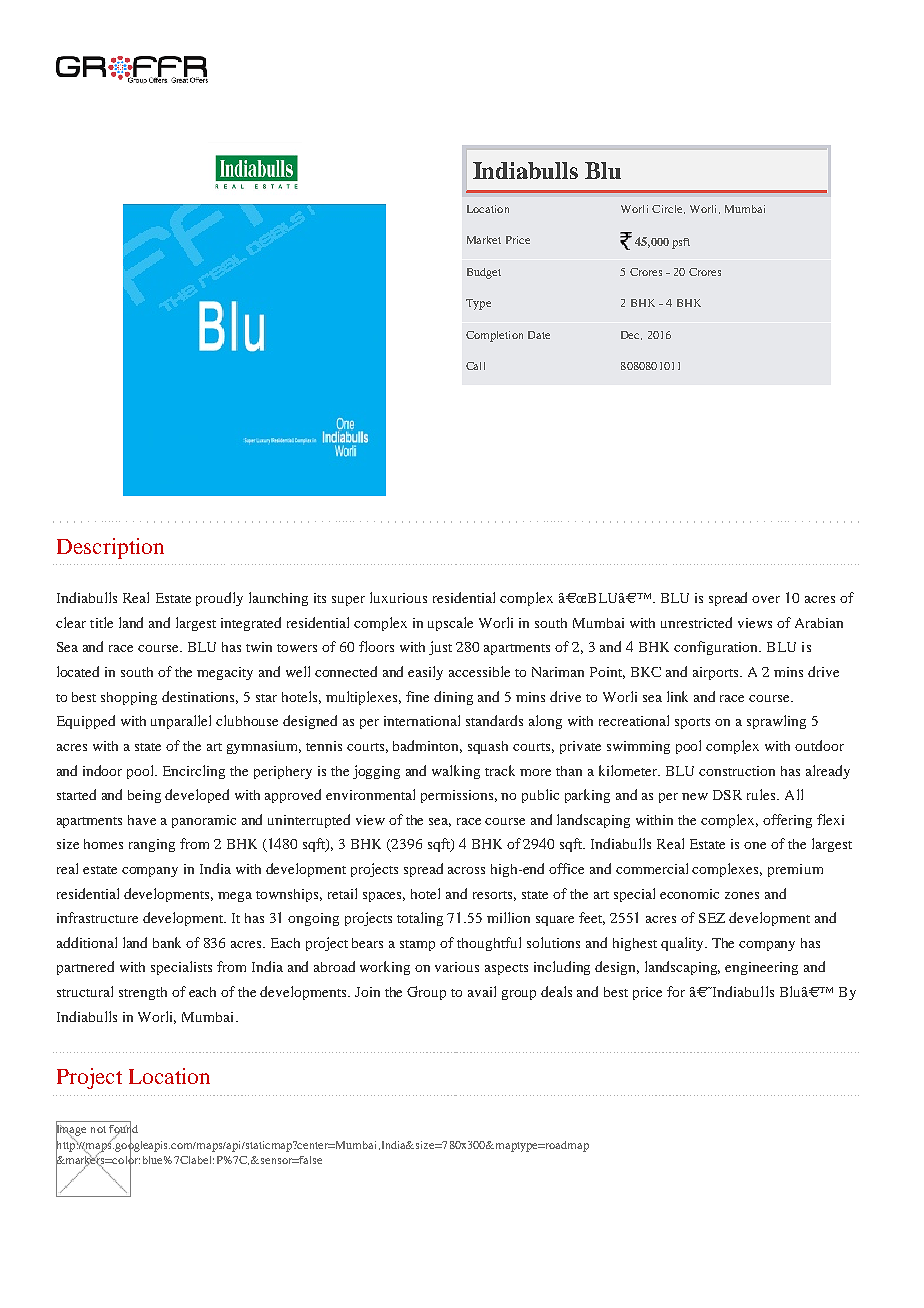 This page has height=1308, width=924. What do you see at coordinates (676, 991) in the page?
I see `for` at bounding box center [676, 991].
